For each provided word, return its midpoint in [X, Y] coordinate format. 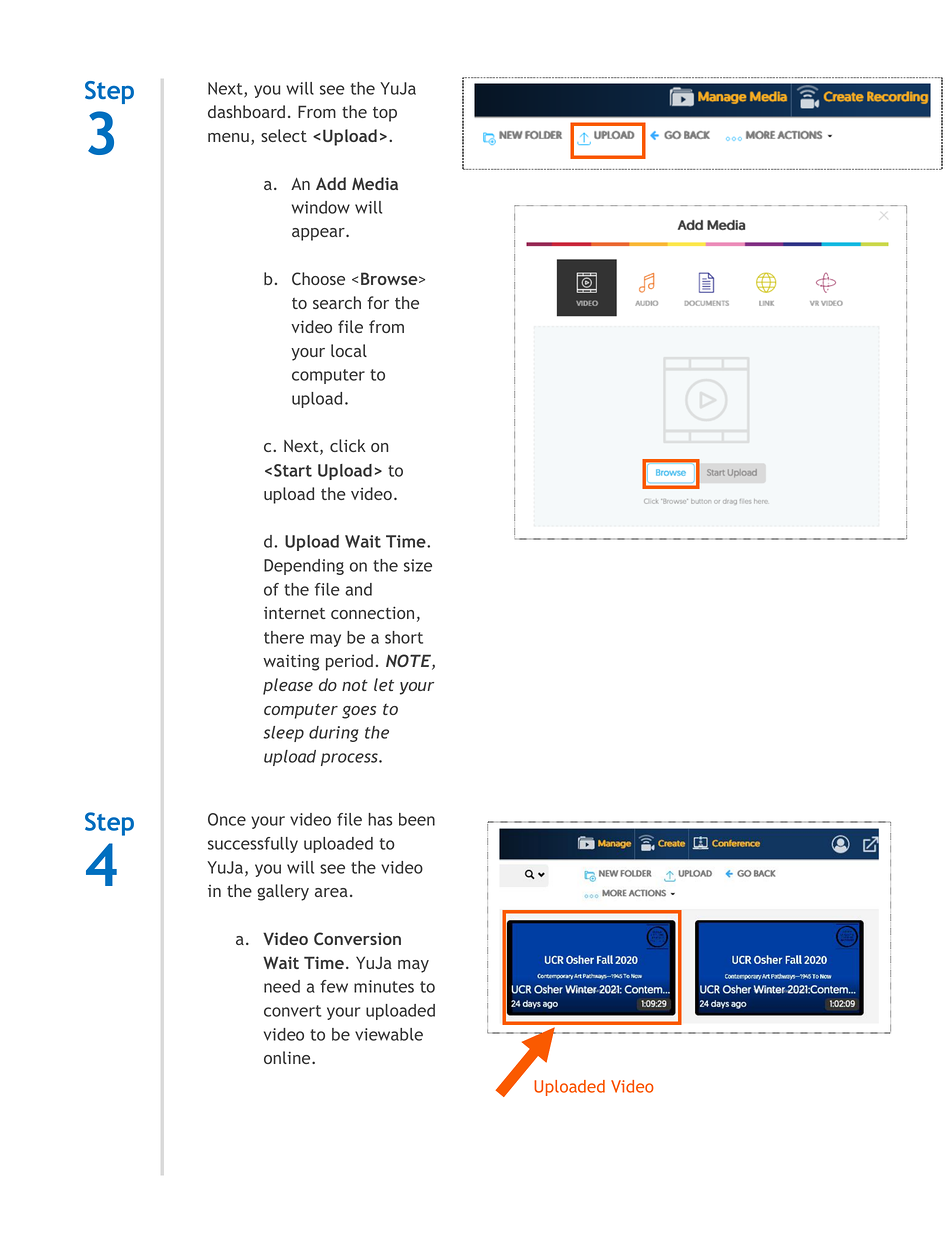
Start [293, 470]
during [334, 734]
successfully [253, 845]
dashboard [246, 111]
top [385, 114]
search [337, 302]
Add [331, 183]
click [348, 445]
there [284, 637]
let [384, 684]
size [418, 565]
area [331, 892]
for [378, 302]
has [380, 819]
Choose [318, 278]
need [282, 986]
